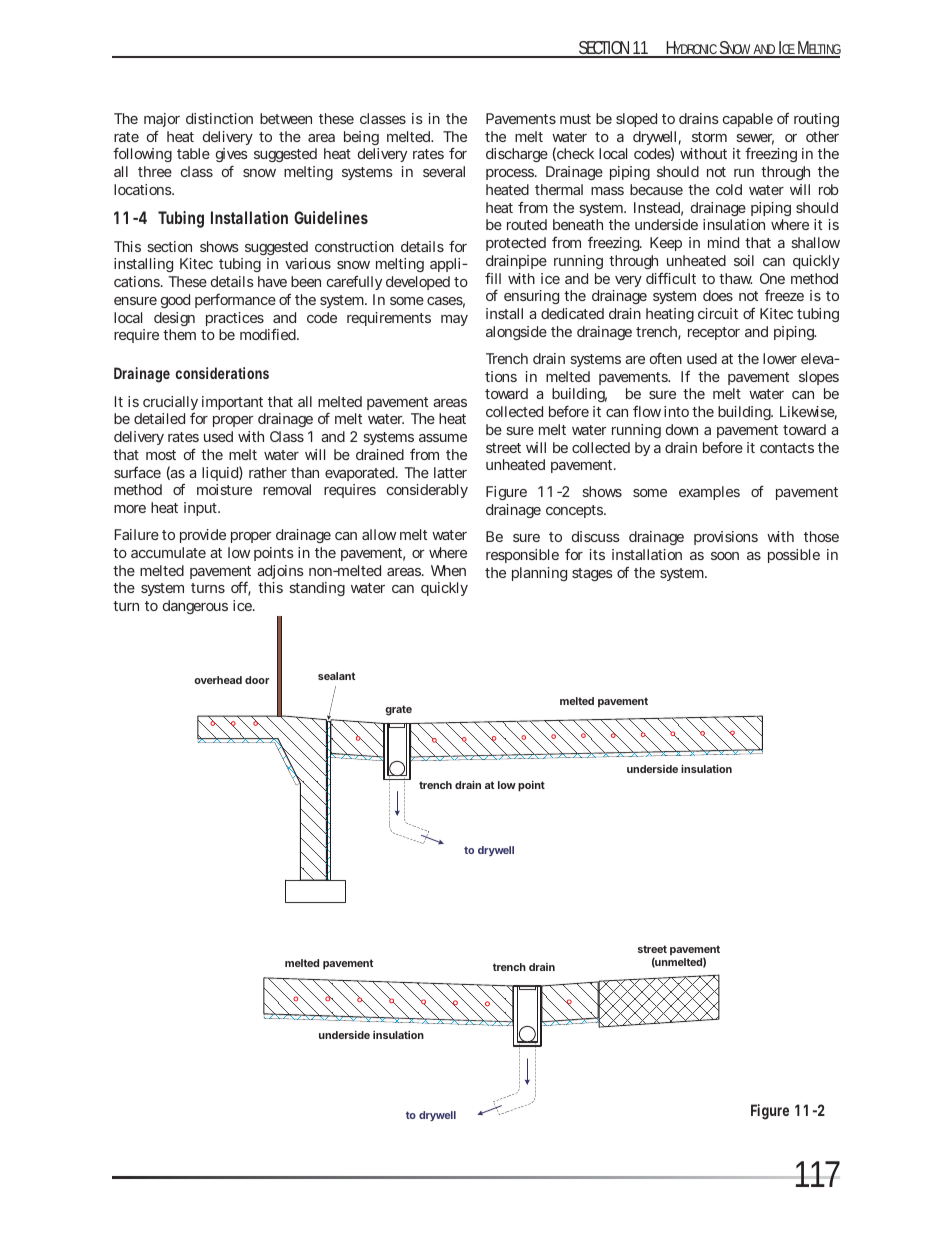 The image size is (952, 1233). I want to click on soil, so click(744, 260).
